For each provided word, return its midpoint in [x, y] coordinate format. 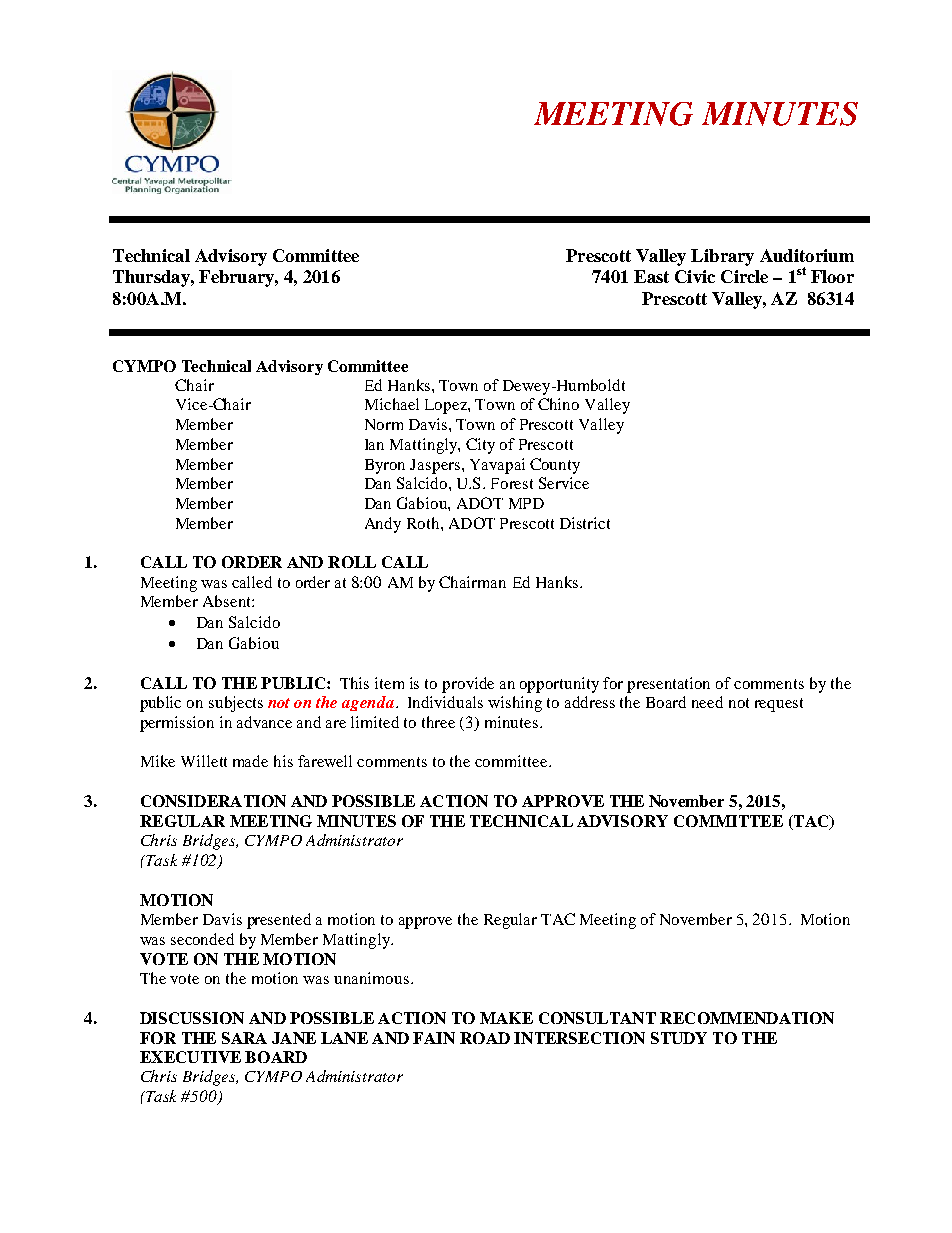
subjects [236, 704]
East [651, 276]
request [779, 705]
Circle [744, 276]
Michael [392, 404]
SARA [244, 1038]
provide [468, 685]
